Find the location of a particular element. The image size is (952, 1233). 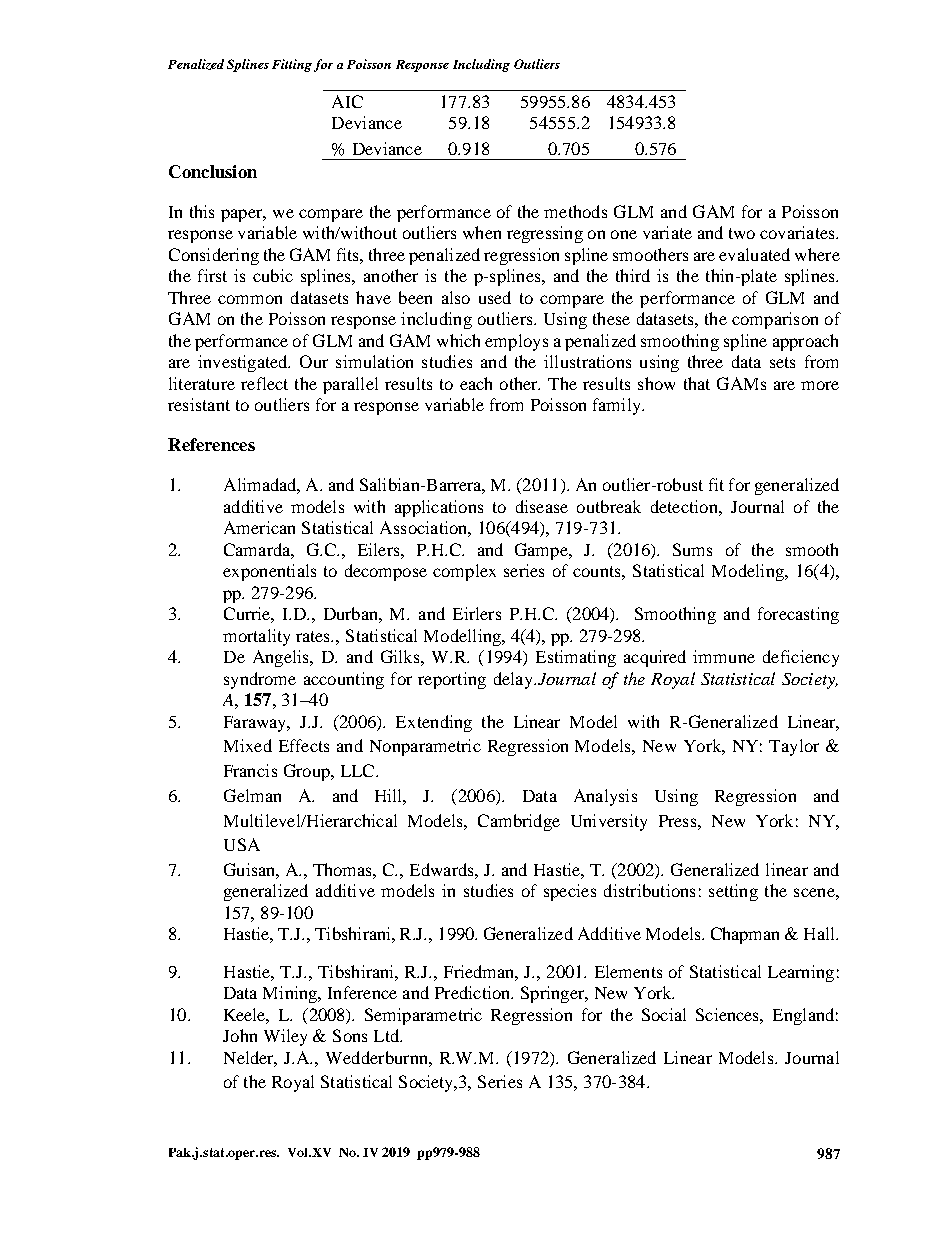

two is located at coordinates (742, 233).
